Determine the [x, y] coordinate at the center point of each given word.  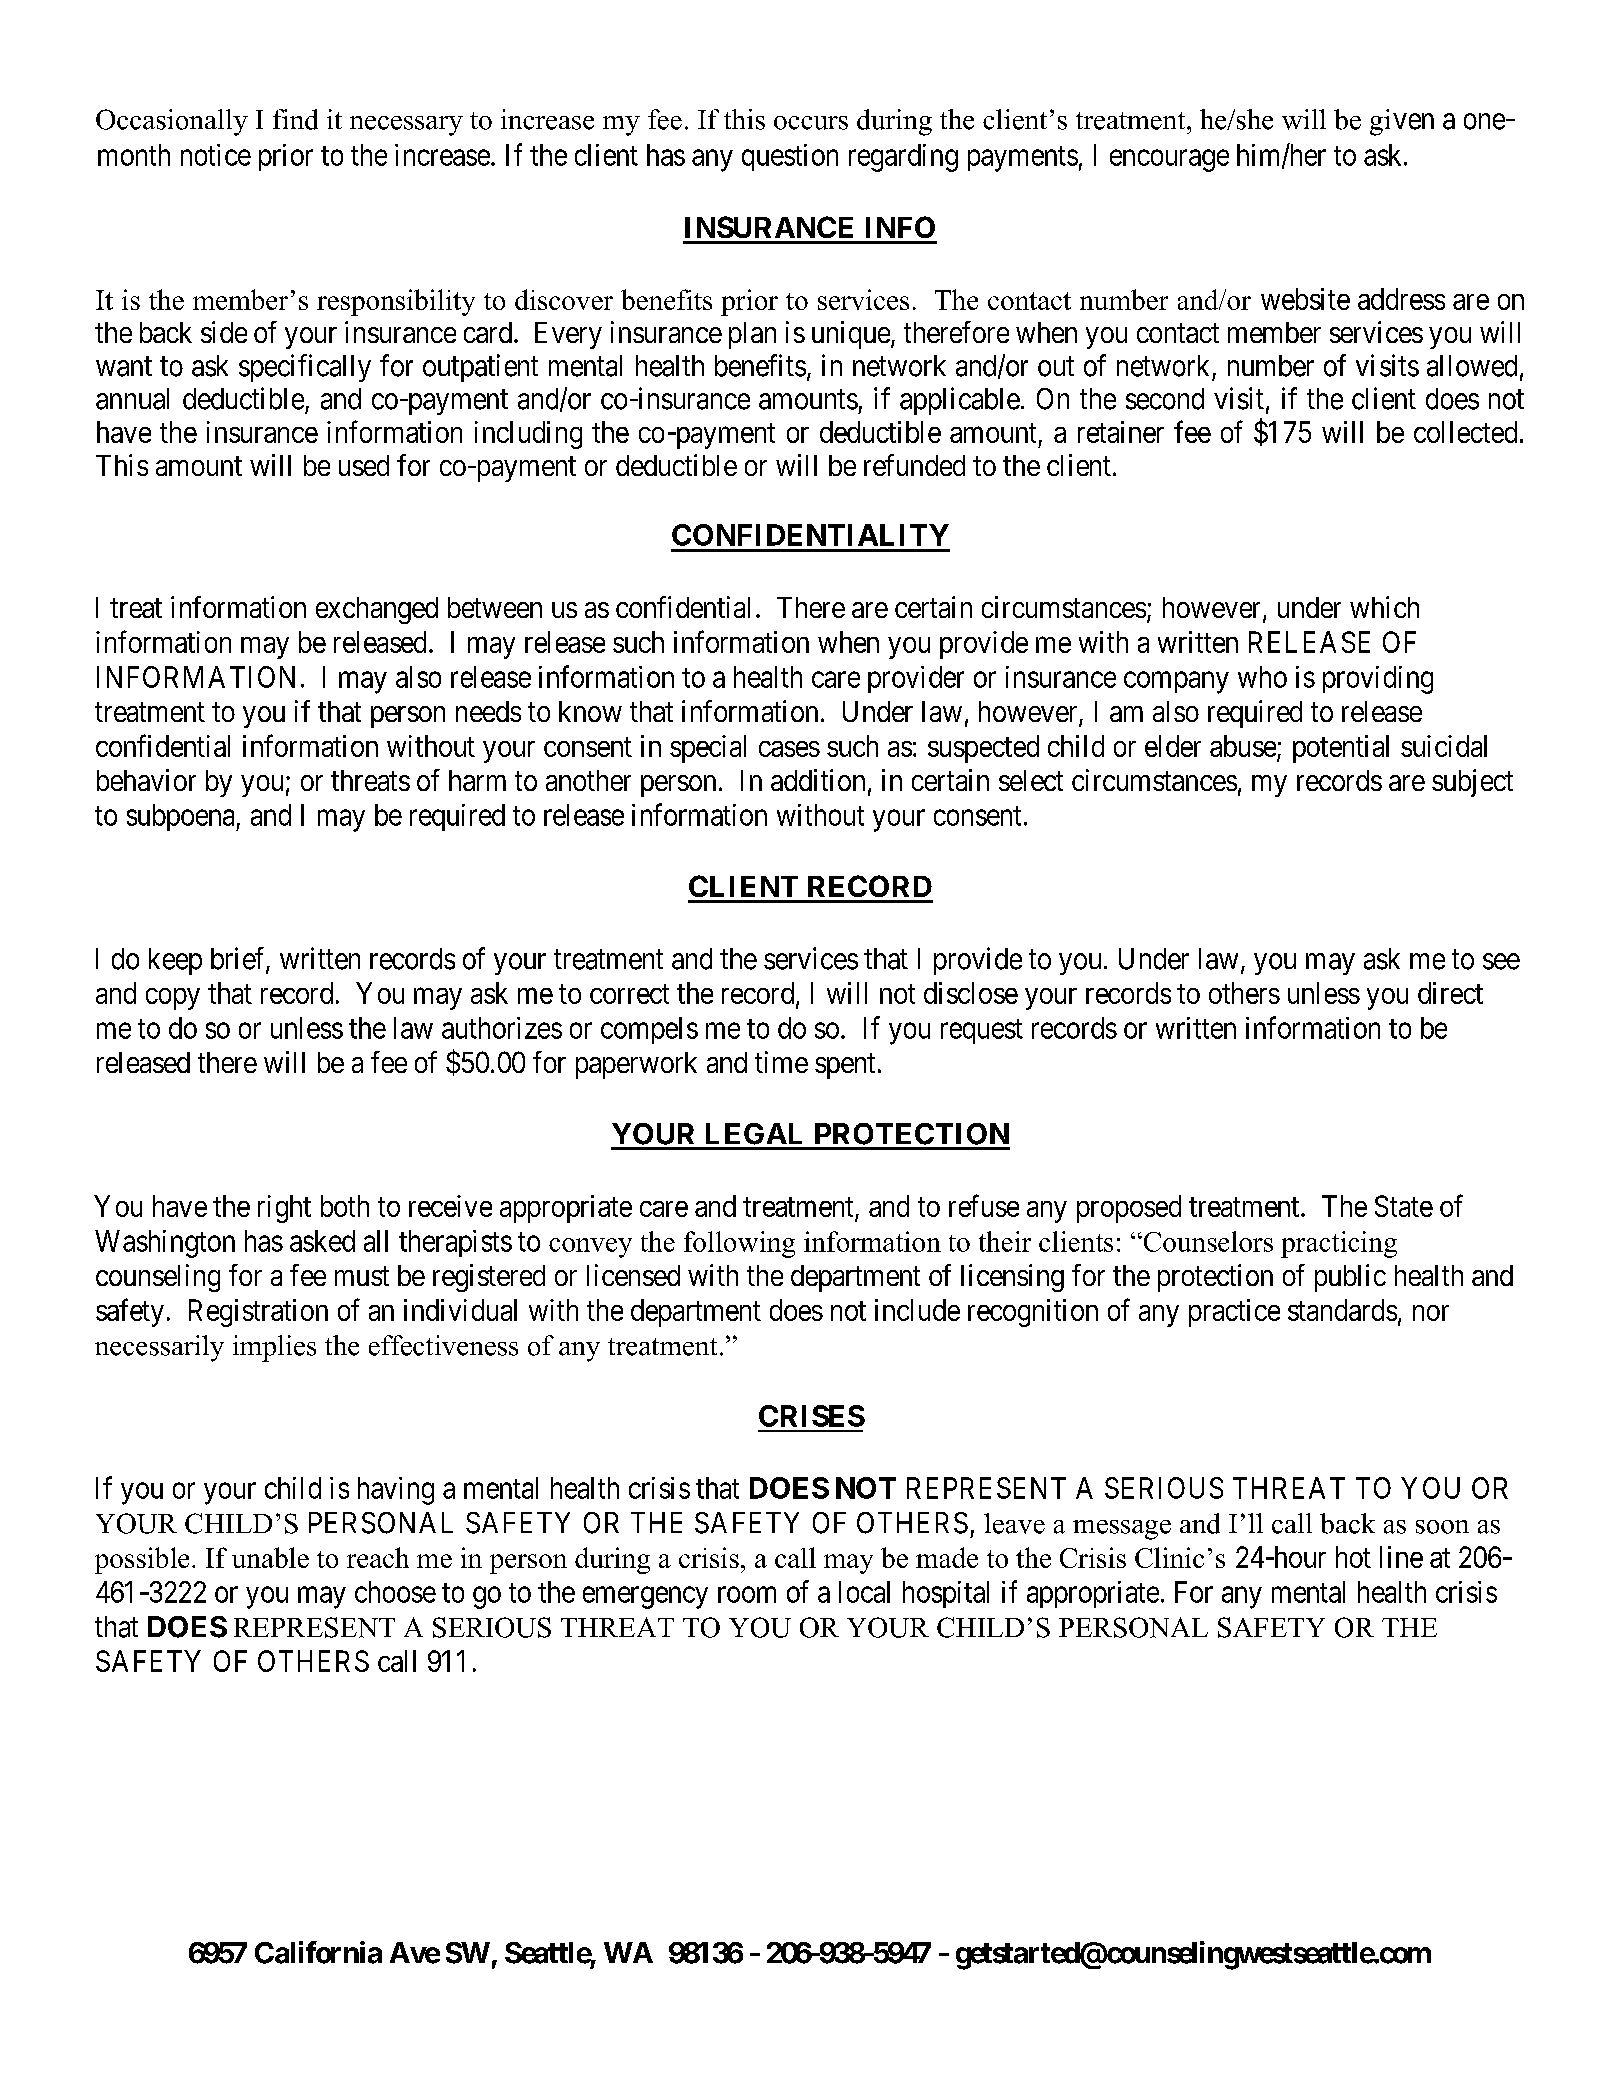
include [917, 1310]
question [790, 157]
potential [1341, 749]
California [318, 1952]
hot [1353, 1557]
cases [789, 749]
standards [1342, 1310]
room [747, 1595]
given [1402, 122]
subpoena [182, 817]
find [295, 119]
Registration [258, 1313]
